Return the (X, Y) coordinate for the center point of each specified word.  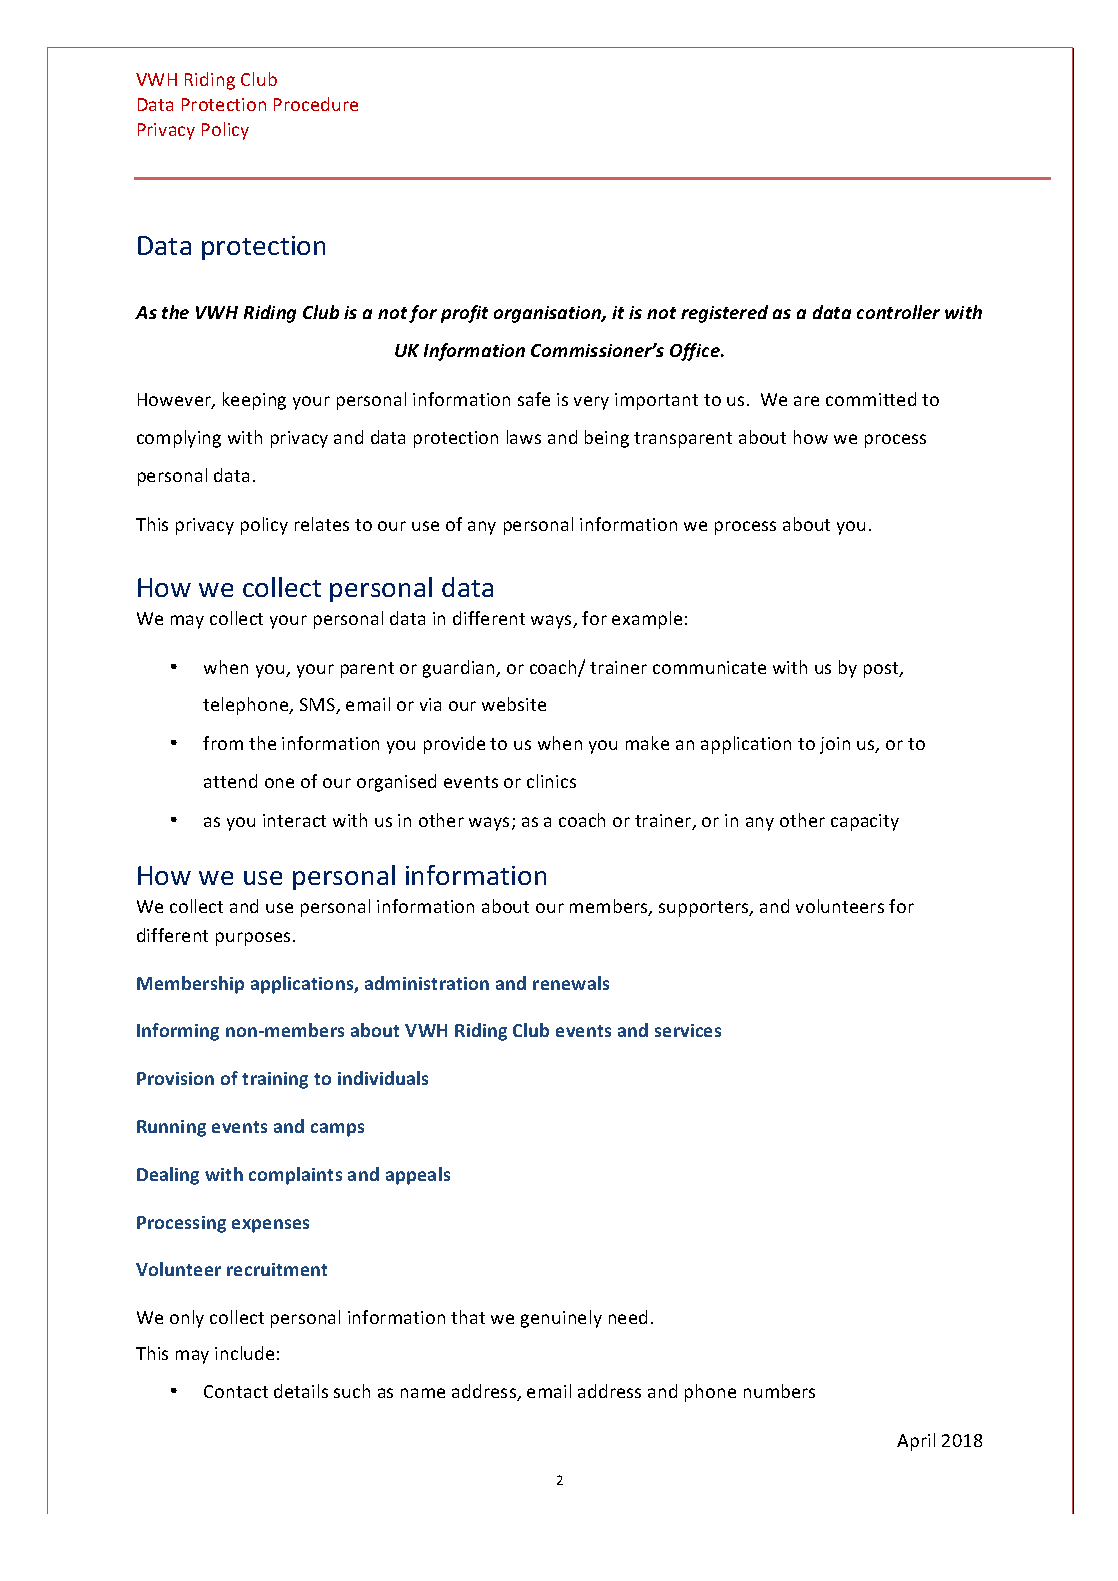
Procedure (316, 104)
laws (524, 437)
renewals (571, 983)
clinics (551, 781)
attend (230, 781)
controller (898, 312)
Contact (236, 1391)
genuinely (561, 1319)
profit (464, 314)
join (835, 745)
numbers (779, 1391)
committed (871, 399)
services (688, 1030)
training (275, 1080)
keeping (254, 401)
